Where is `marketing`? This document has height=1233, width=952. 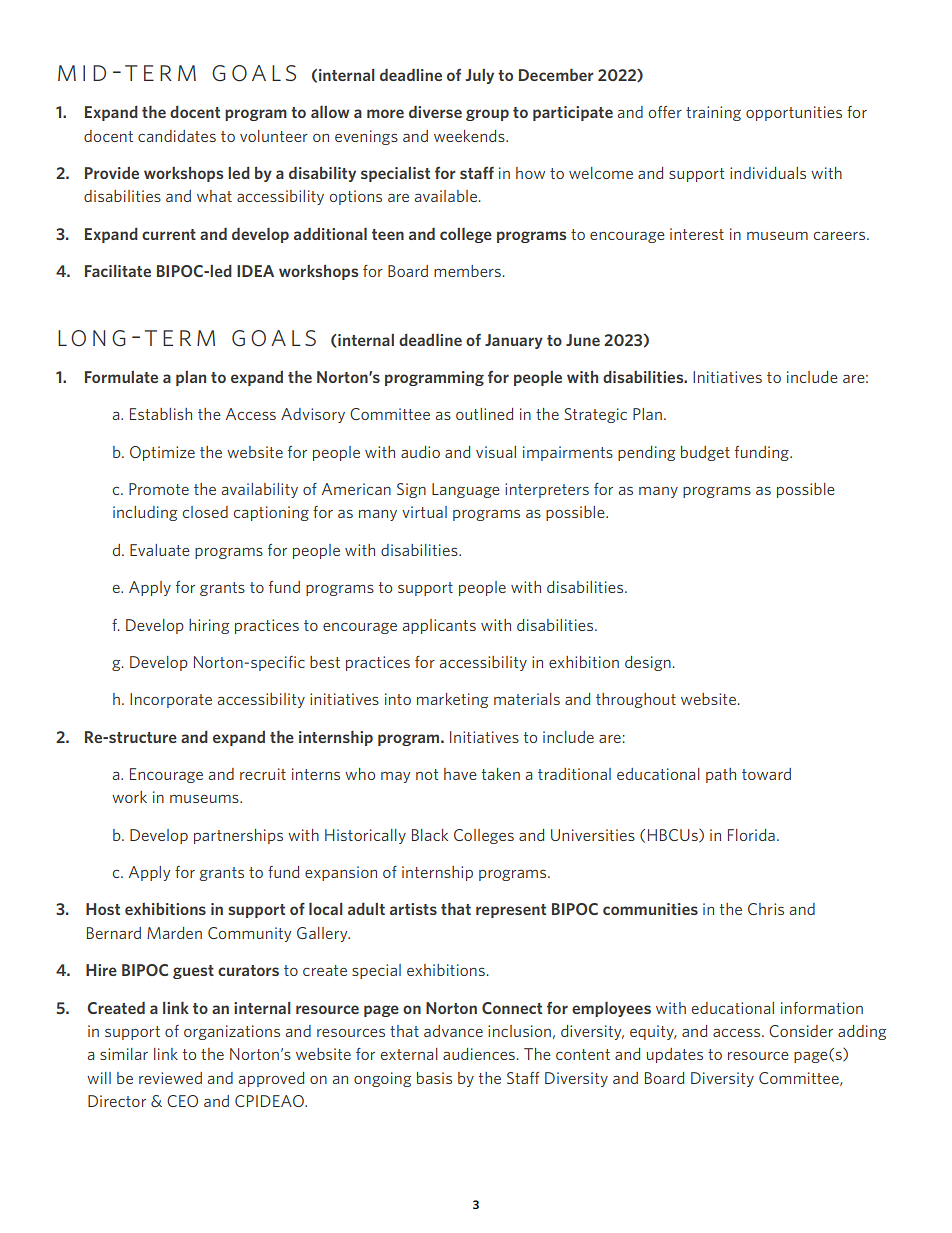
marketing is located at coordinates (452, 700).
